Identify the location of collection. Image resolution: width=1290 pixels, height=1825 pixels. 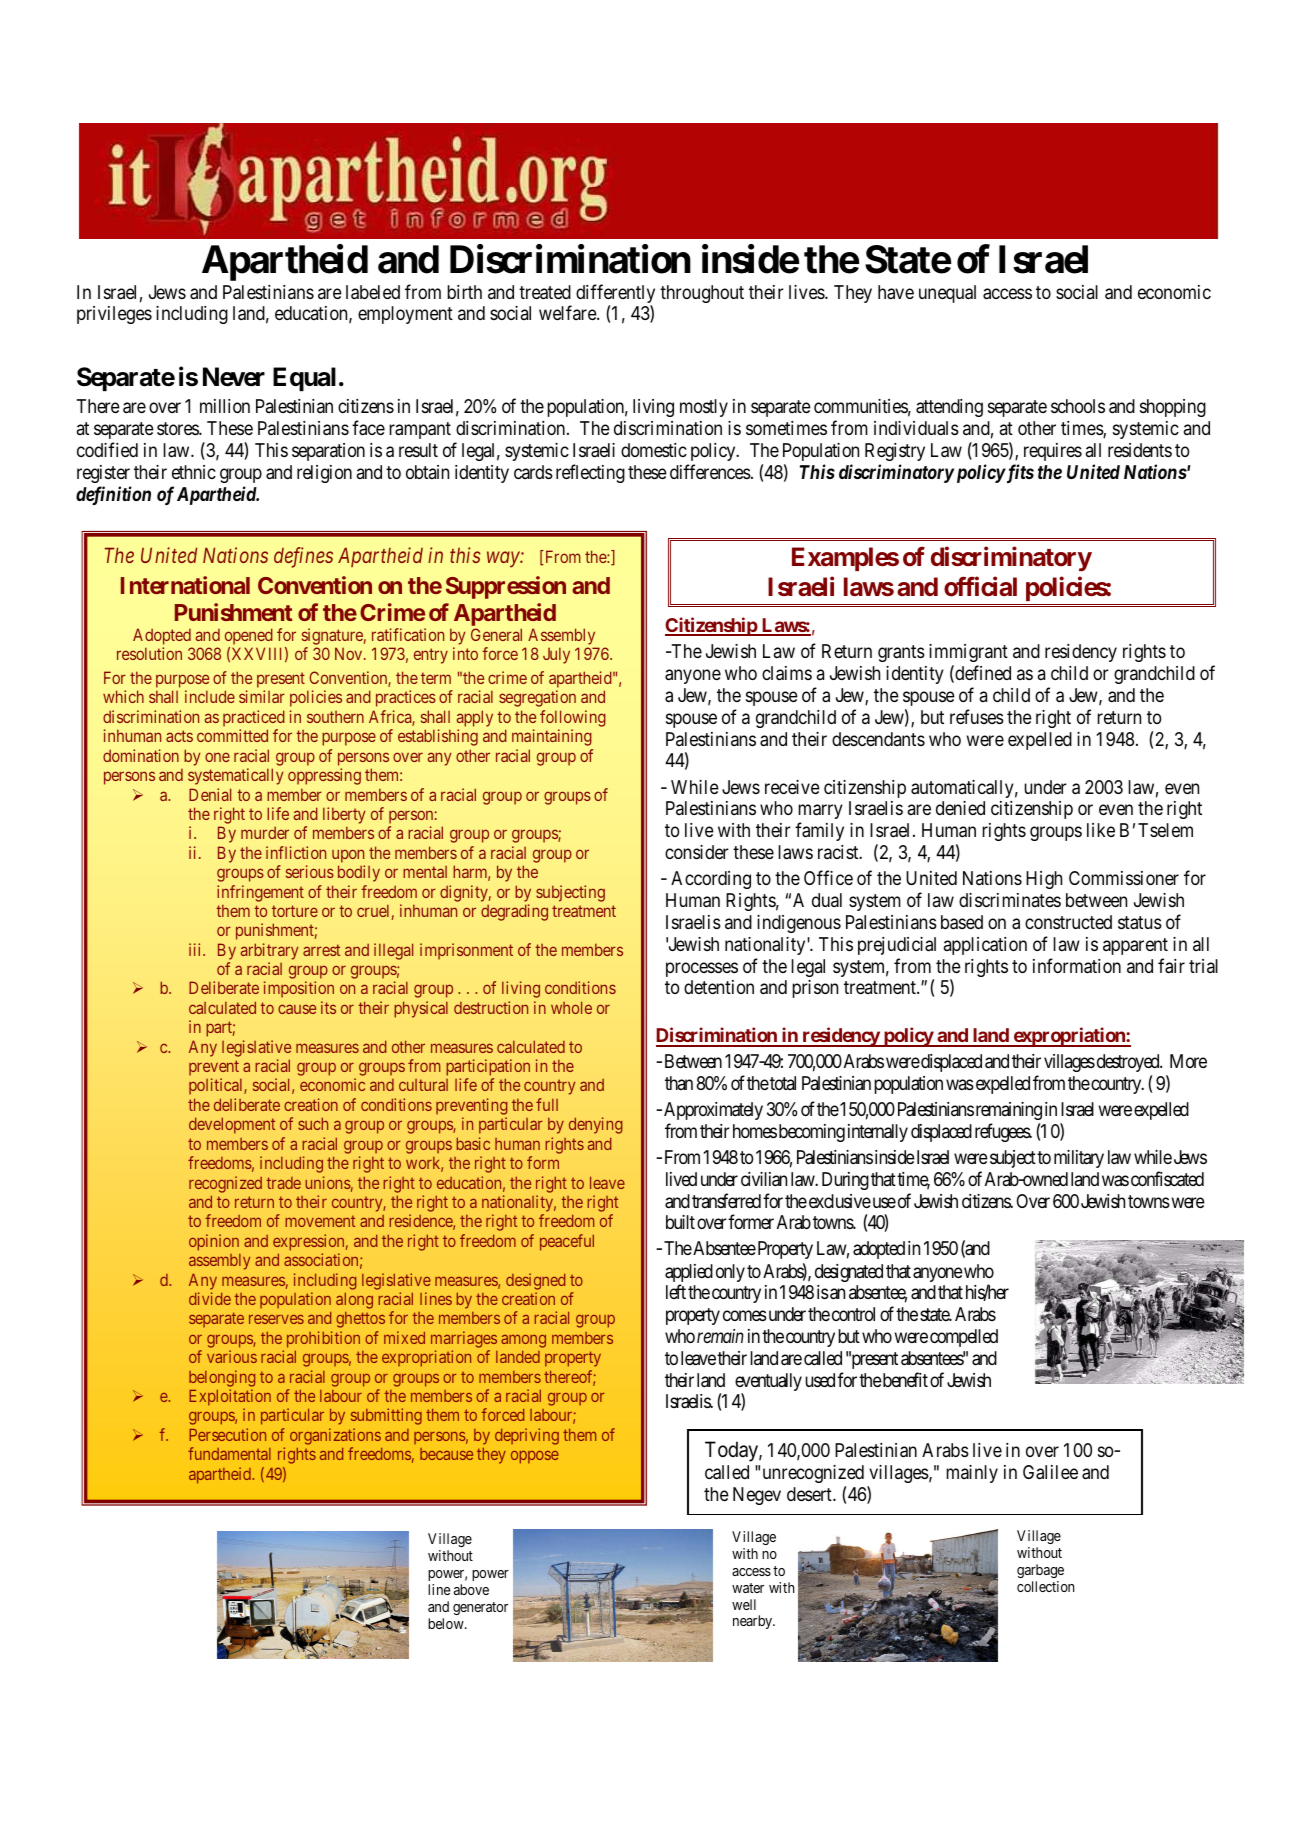
(1045, 1586).
